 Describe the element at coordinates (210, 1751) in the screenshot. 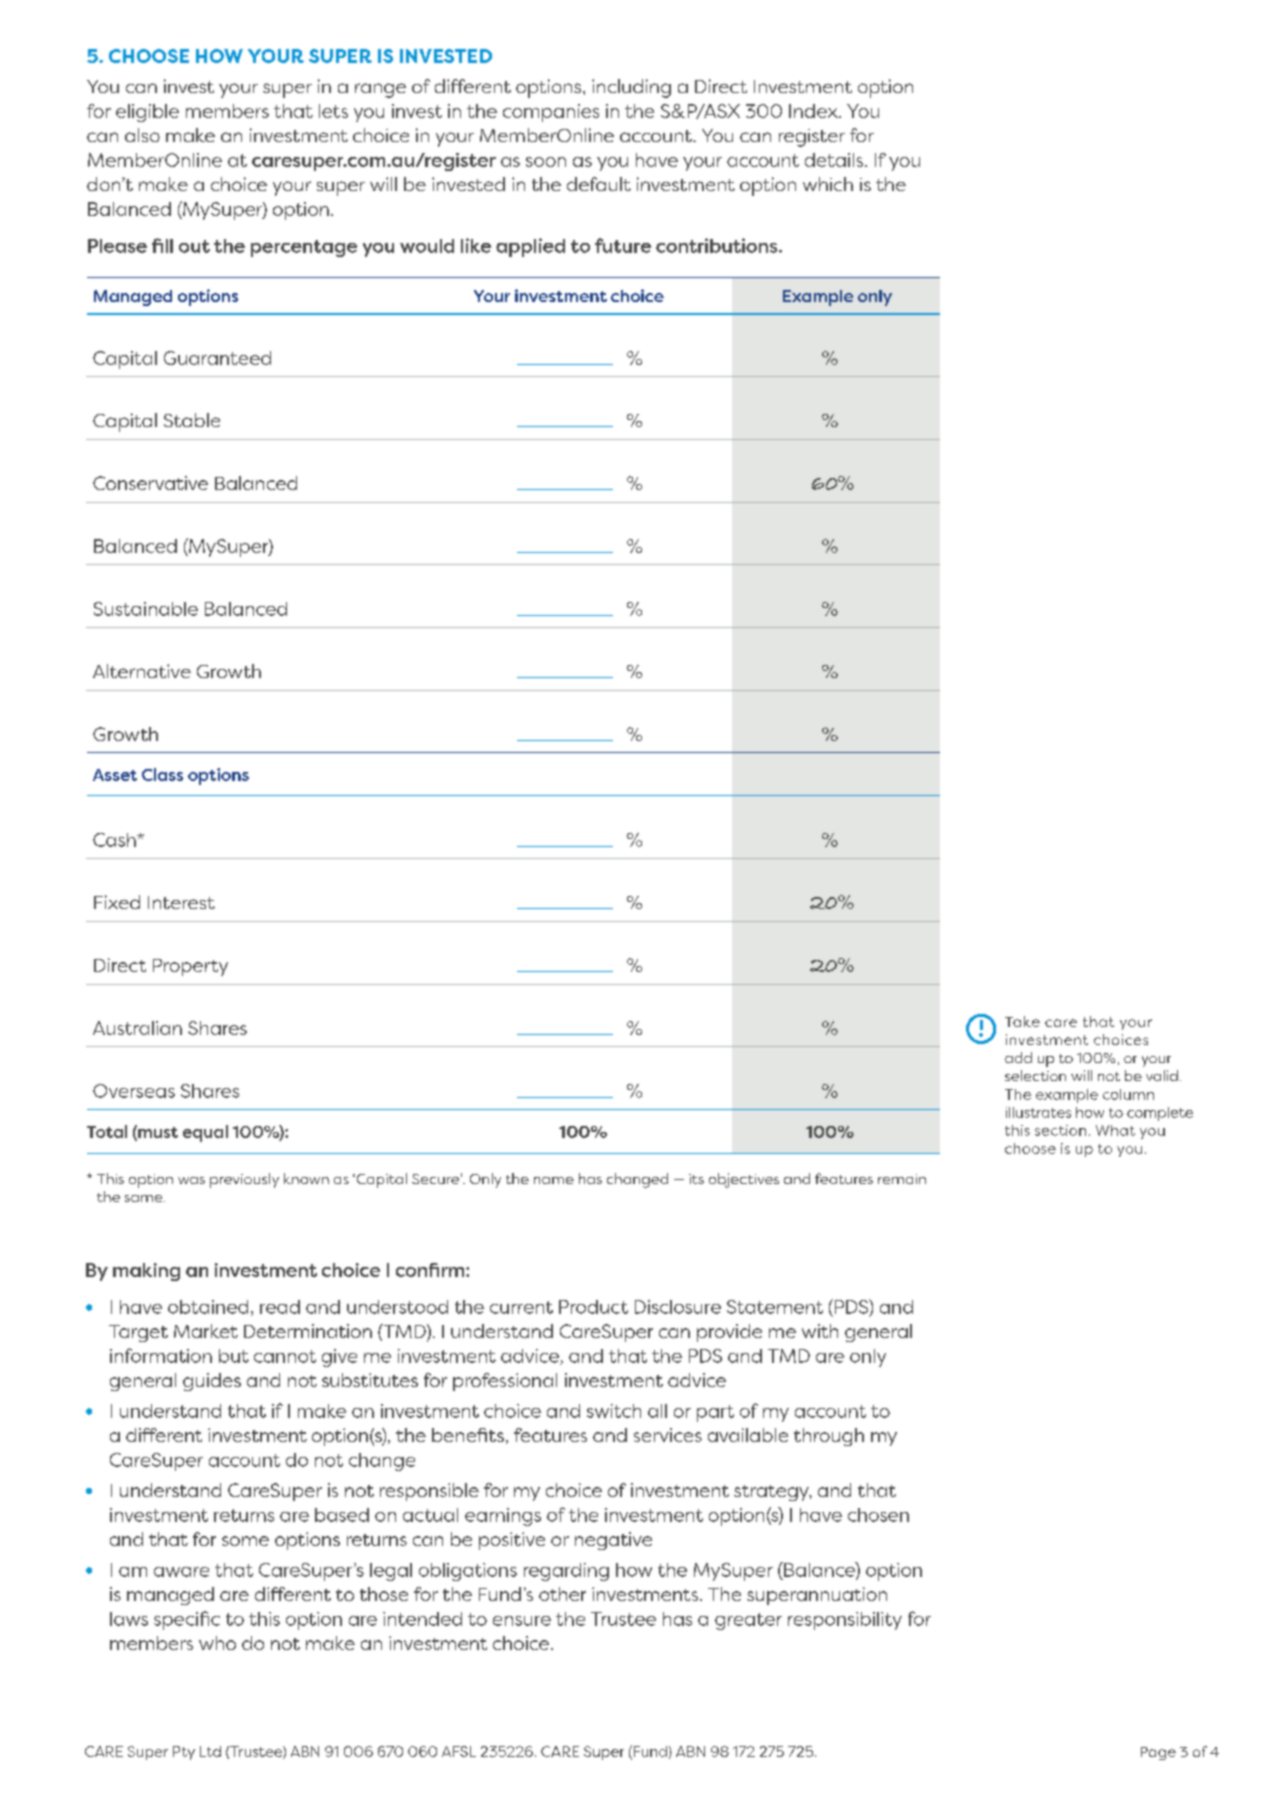

I see `Ltd` at that location.
